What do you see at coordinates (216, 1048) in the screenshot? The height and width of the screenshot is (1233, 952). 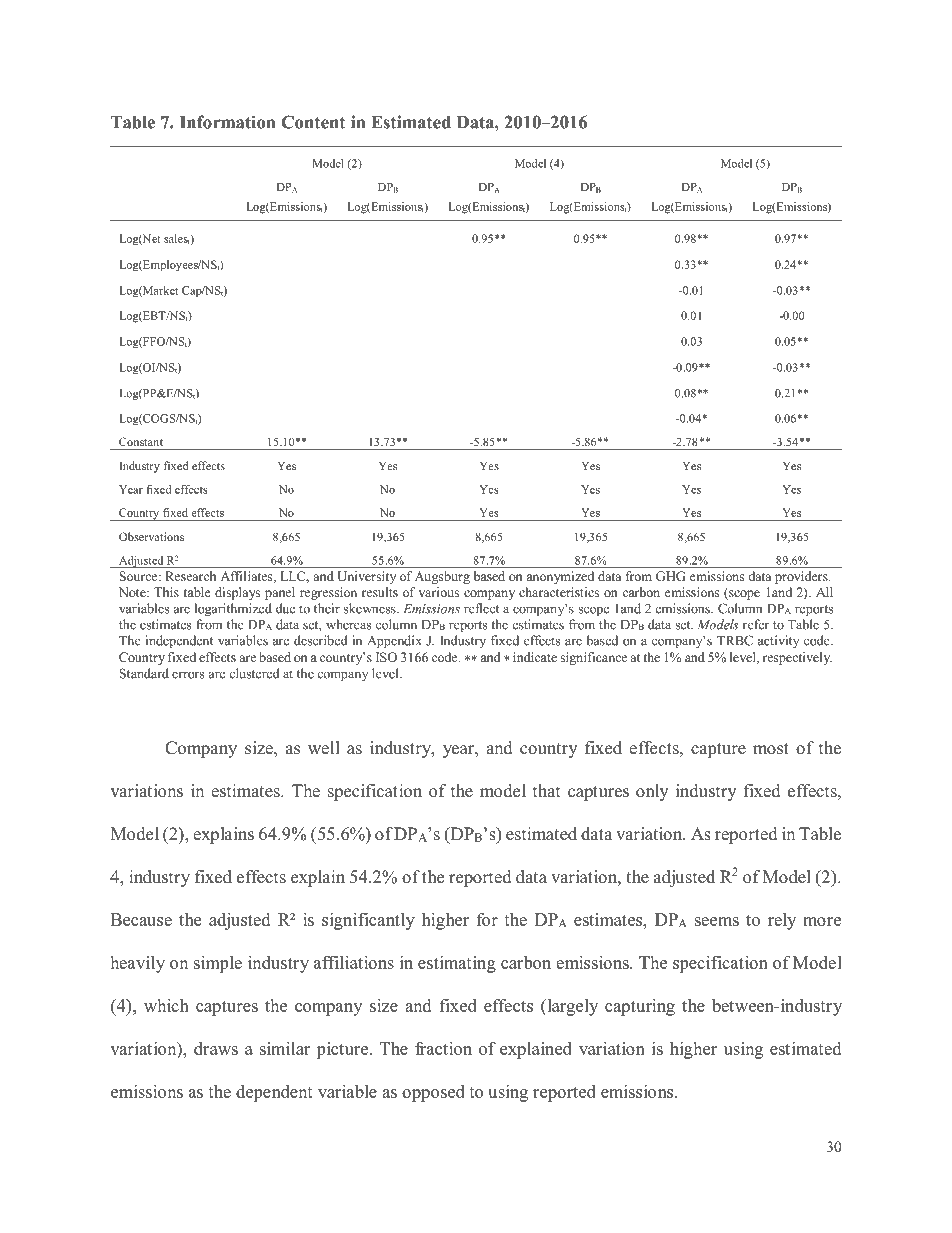 I see `draws` at bounding box center [216, 1048].
